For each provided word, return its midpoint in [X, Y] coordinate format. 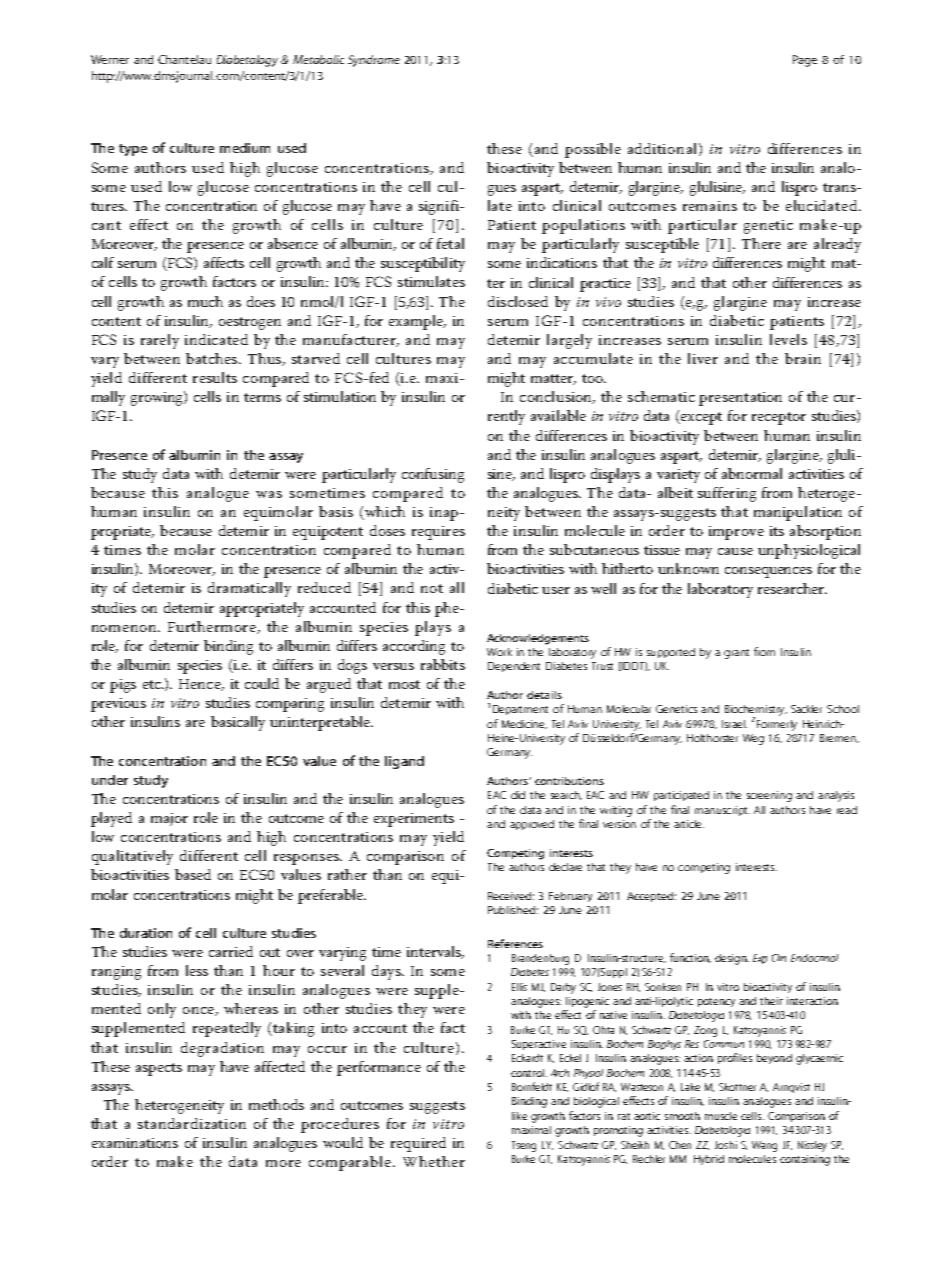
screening [769, 796]
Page [805, 61]
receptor [779, 418]
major [169, 819]
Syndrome [374, 61]
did [518, 795]
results [215, 377]
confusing [433, 475]
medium [245, 148]
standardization [192, 1123]
